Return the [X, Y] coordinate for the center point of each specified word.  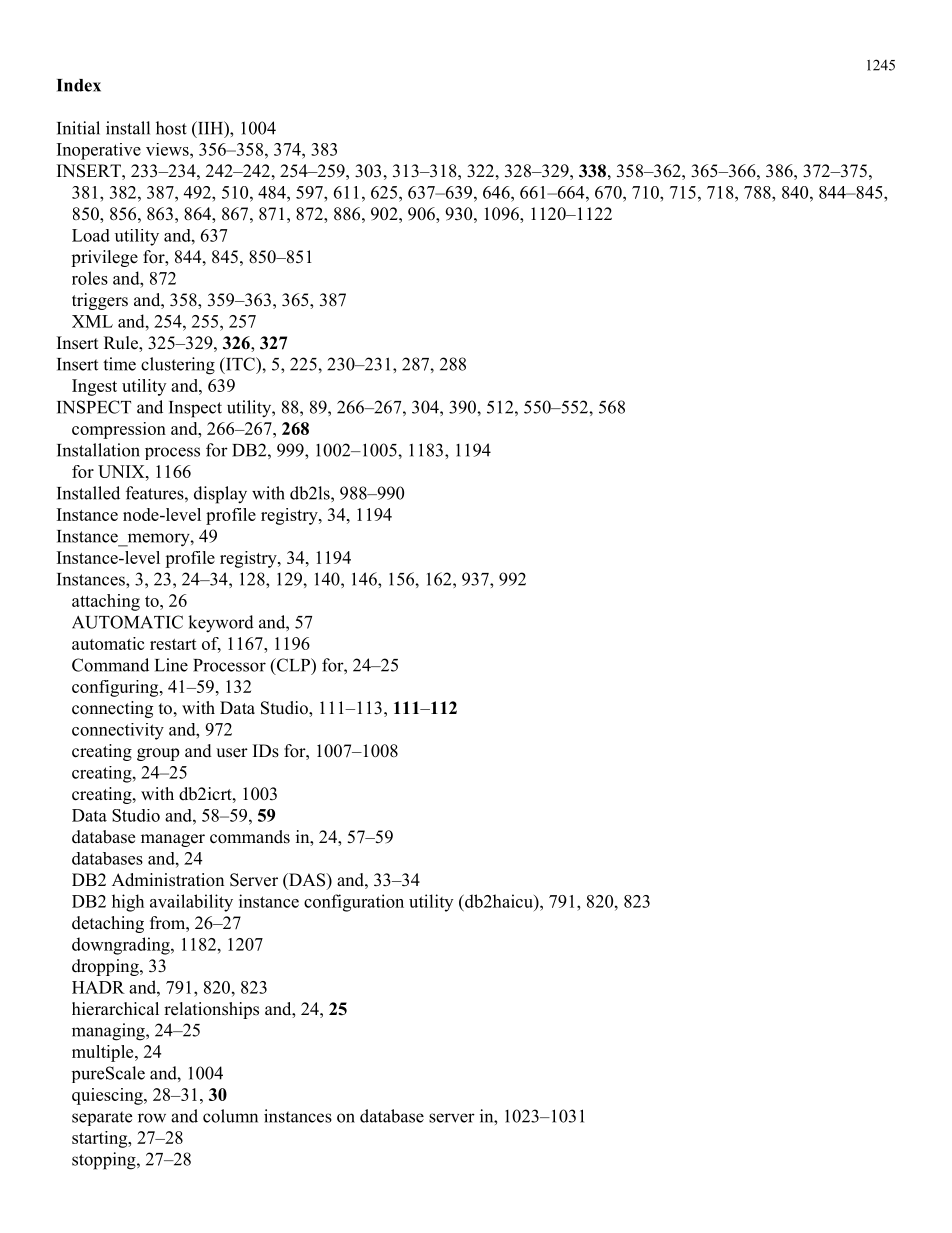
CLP [293, 665]
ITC [240, 364]
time [119, 364]
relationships [211, 1010]
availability [191, 903]
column [230, 1116]
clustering [178, 366]
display [220, 495]
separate [102, 1118]
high [128, 903]
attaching [106, 602]
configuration [354, 903]
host [171, 128]
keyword [221, 624]
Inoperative [99, 151]
